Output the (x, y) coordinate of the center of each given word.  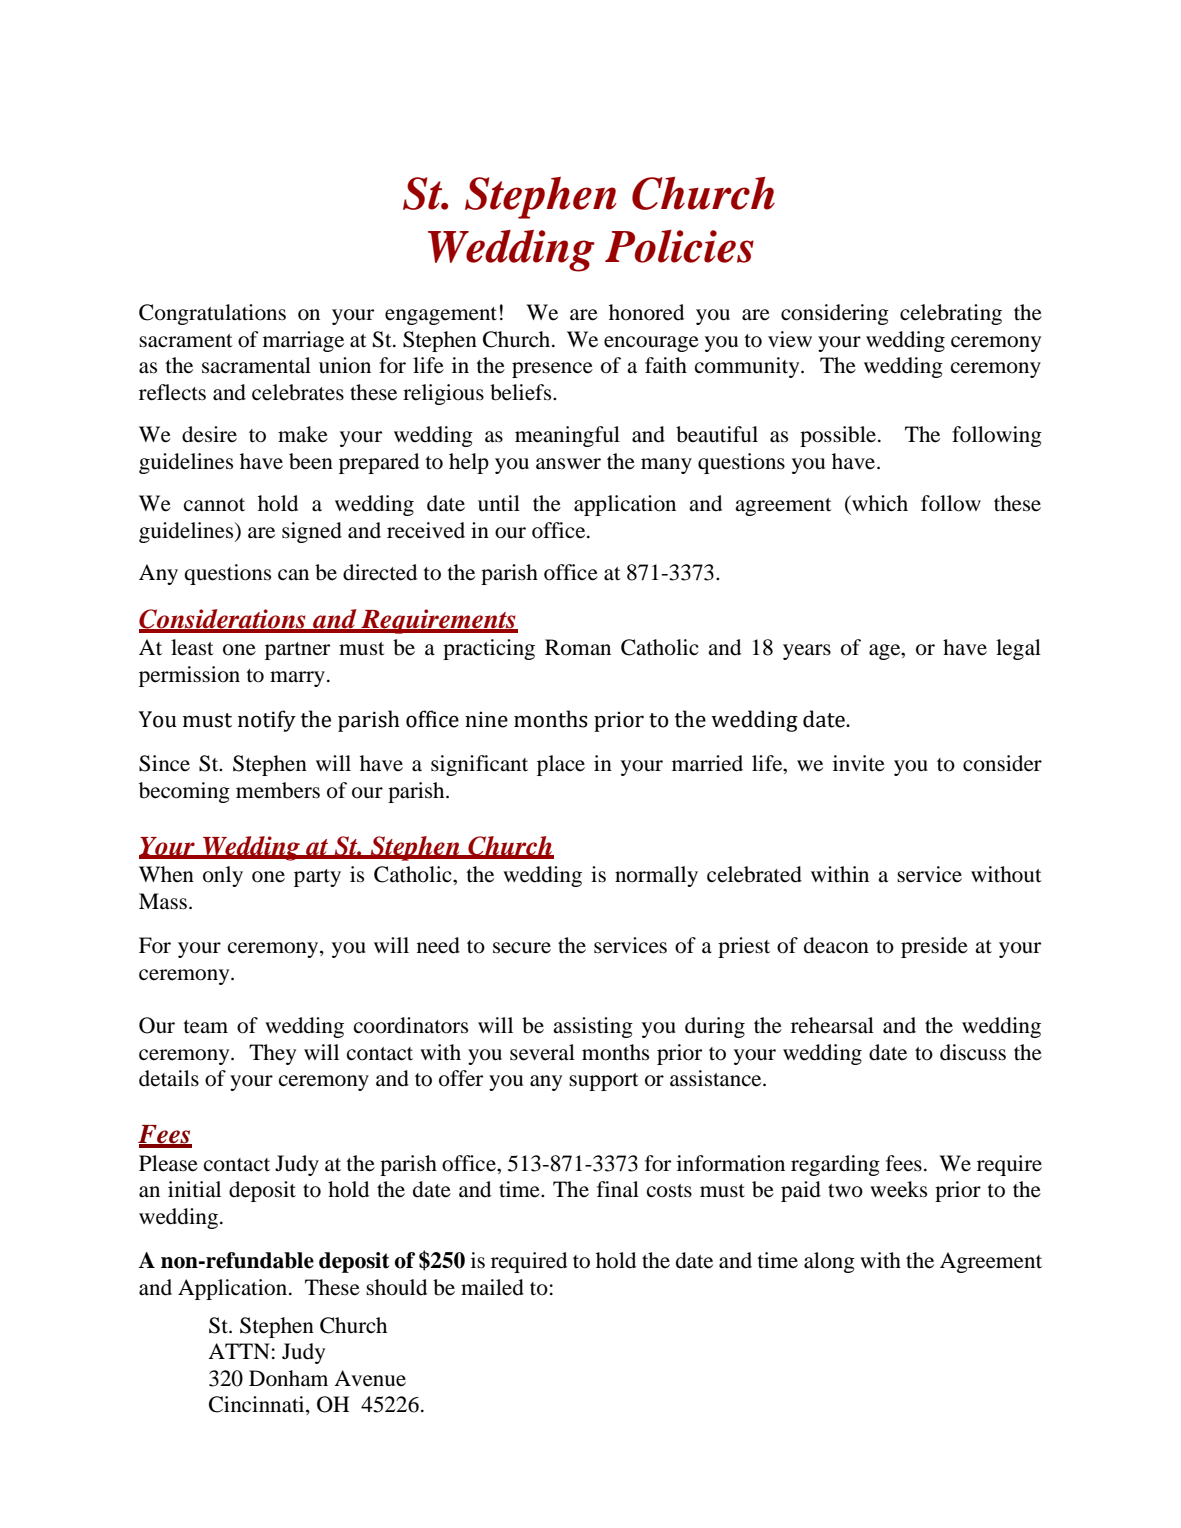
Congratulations (212, 314)
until (499, 503)
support (604, 1082)
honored (646, 312)
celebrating (951, 314)
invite (859, 763)
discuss (973, 1052)
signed (312, 532)
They (272, 1054)
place (561, 765)
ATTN (239, 1351)
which (879, 503)
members (278, 790)
